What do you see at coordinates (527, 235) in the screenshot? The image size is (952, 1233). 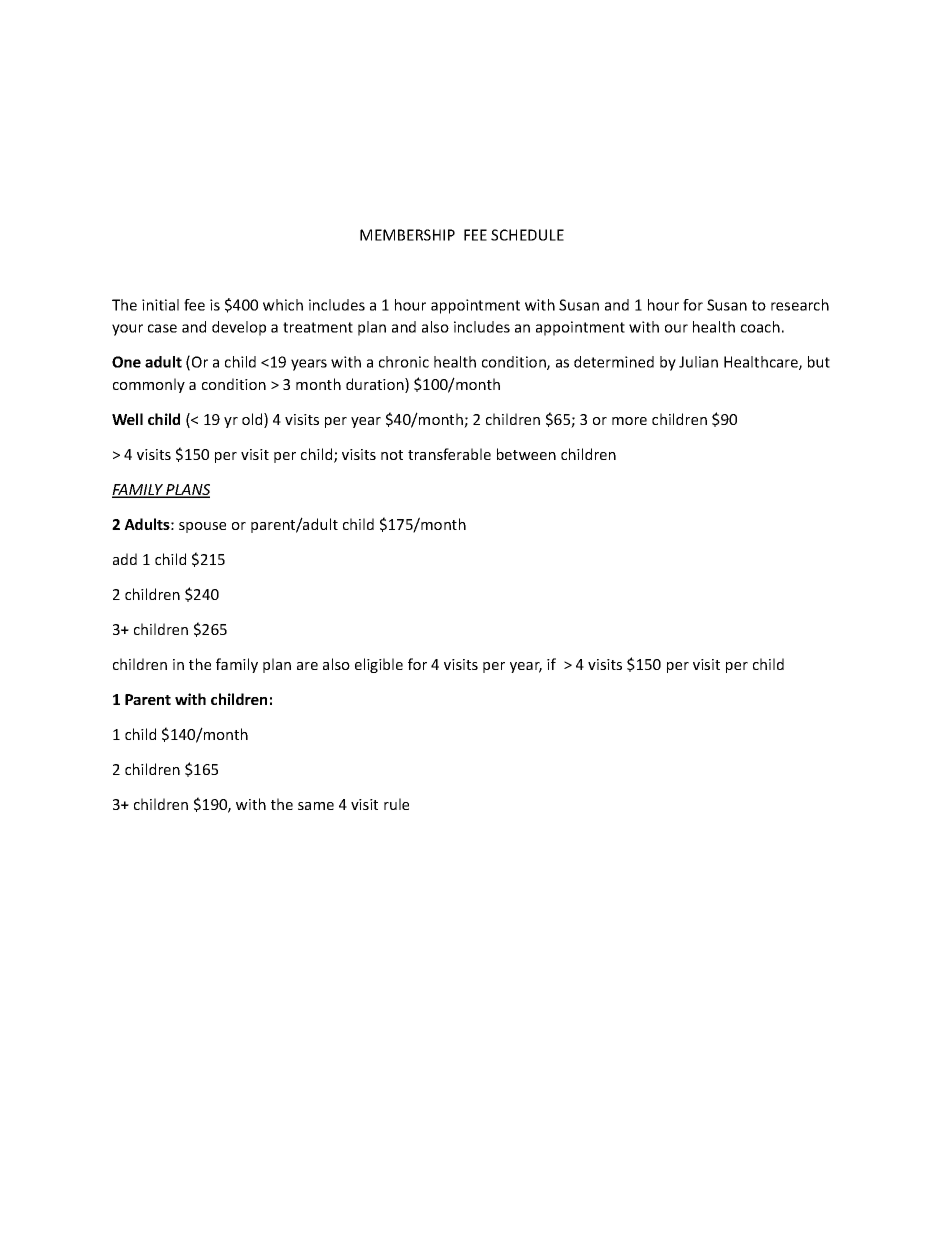 I see `SCHEDULE` at bounding box center [527, 235].
